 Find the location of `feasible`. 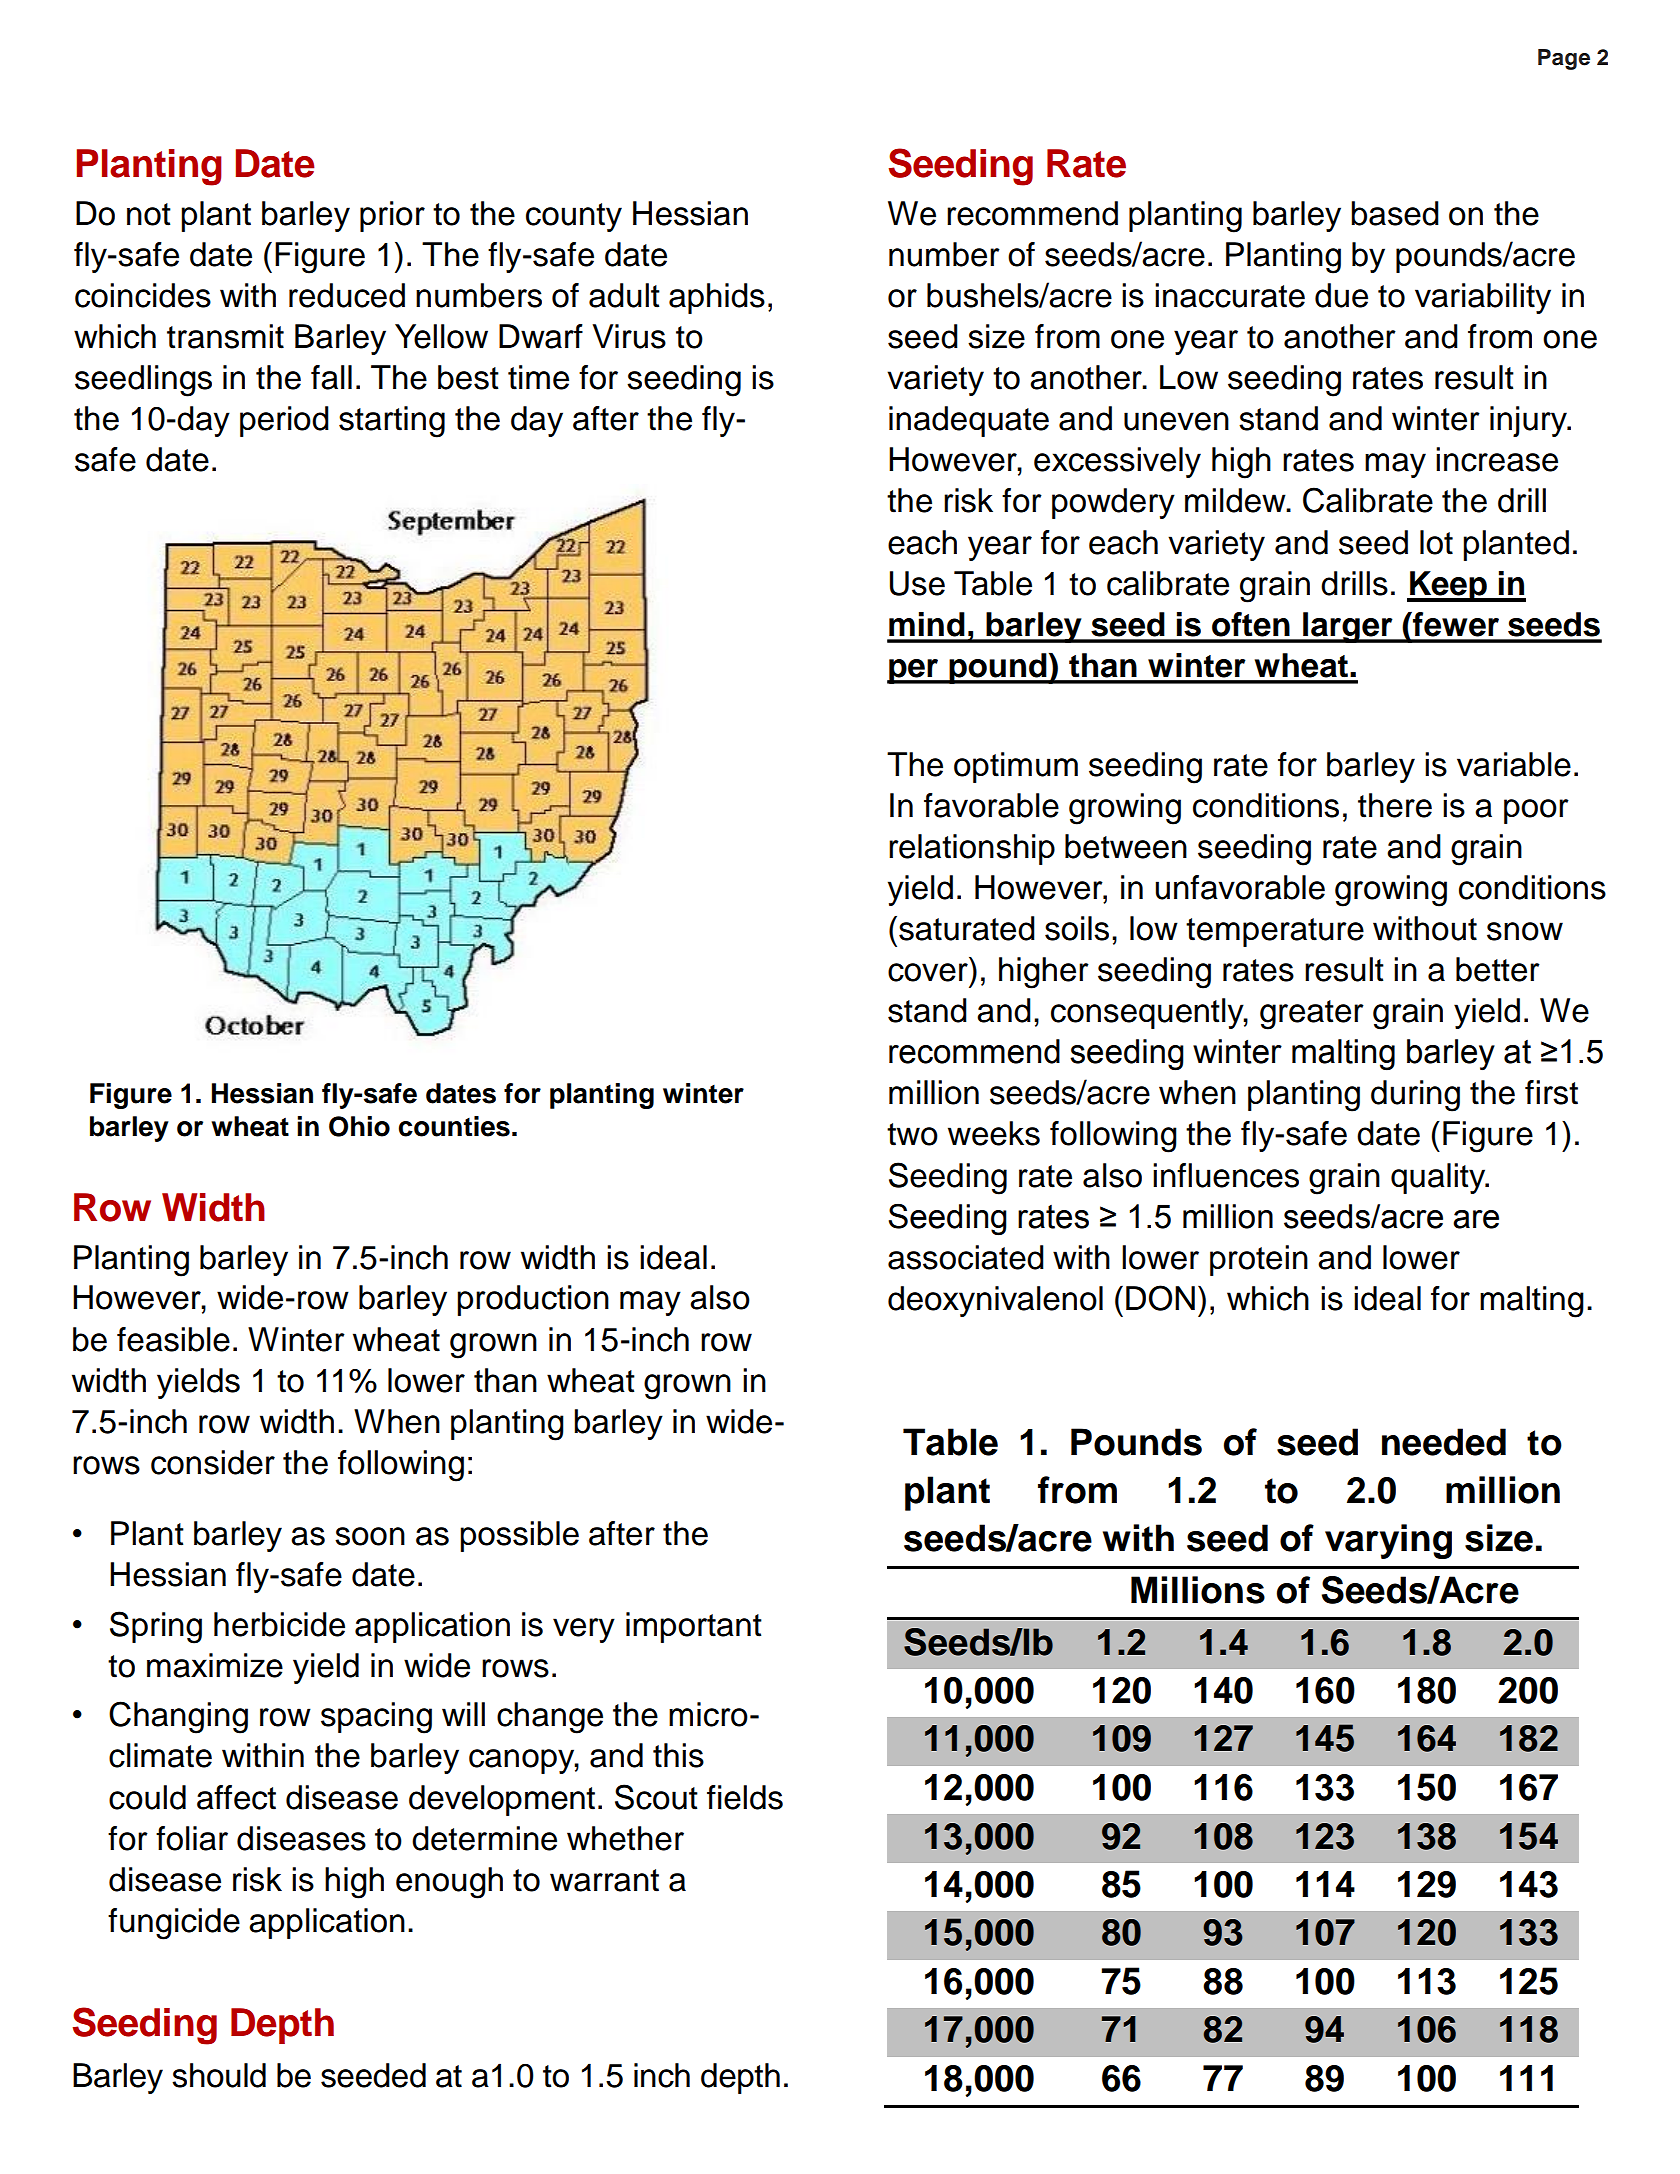

feasible is located at coordinates (173, 1339).
